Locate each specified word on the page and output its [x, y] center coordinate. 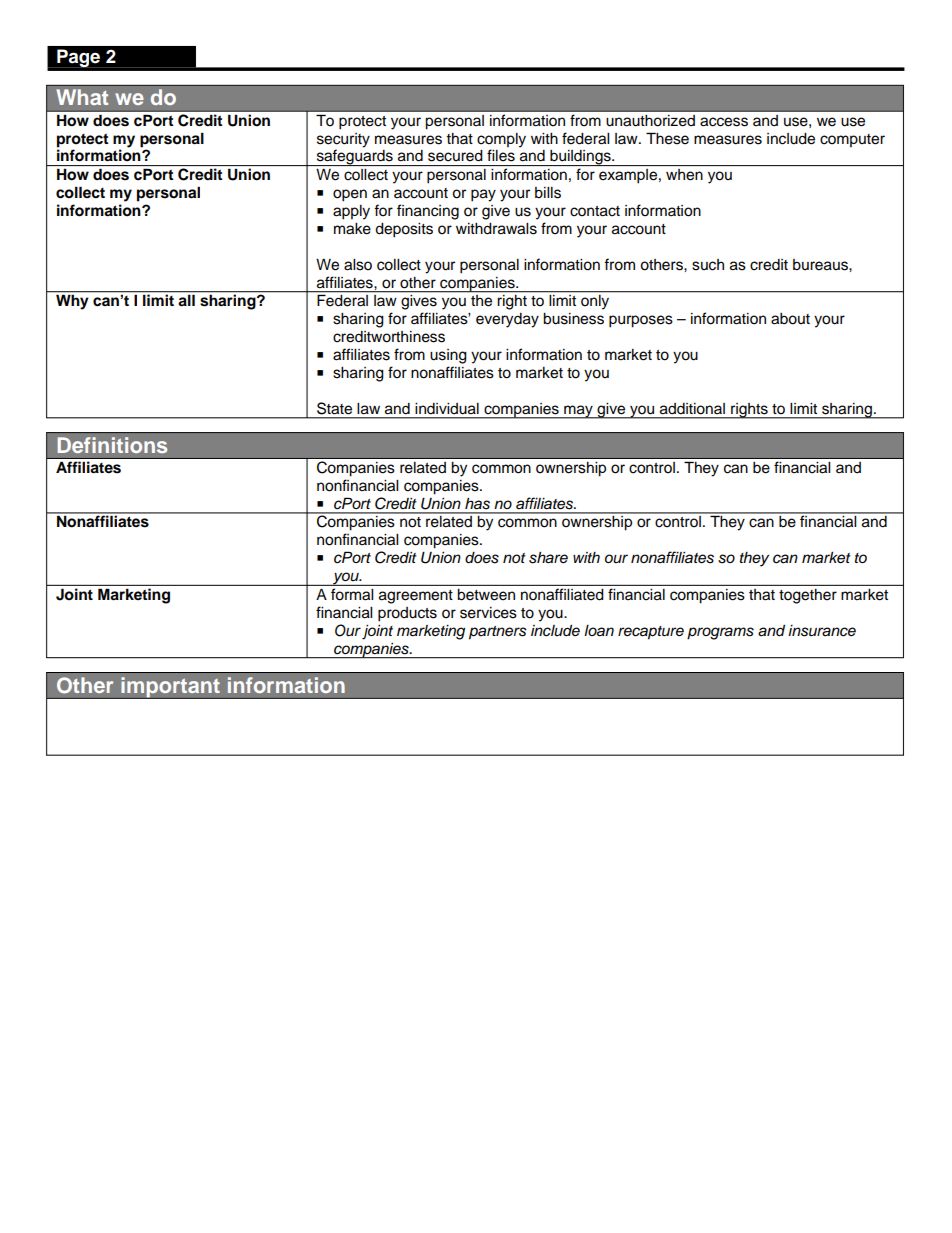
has [477, 504]
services [488, 613]
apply [351, 212]
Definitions [112, 445]
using [448, 356]
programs [720, 633]
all [187, 300]
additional [692, 409]
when [684, 175]
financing [428, 212]
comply [501, 140]
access [724, 122]
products [407, 614]
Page [78, 58]
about [790, 319]
